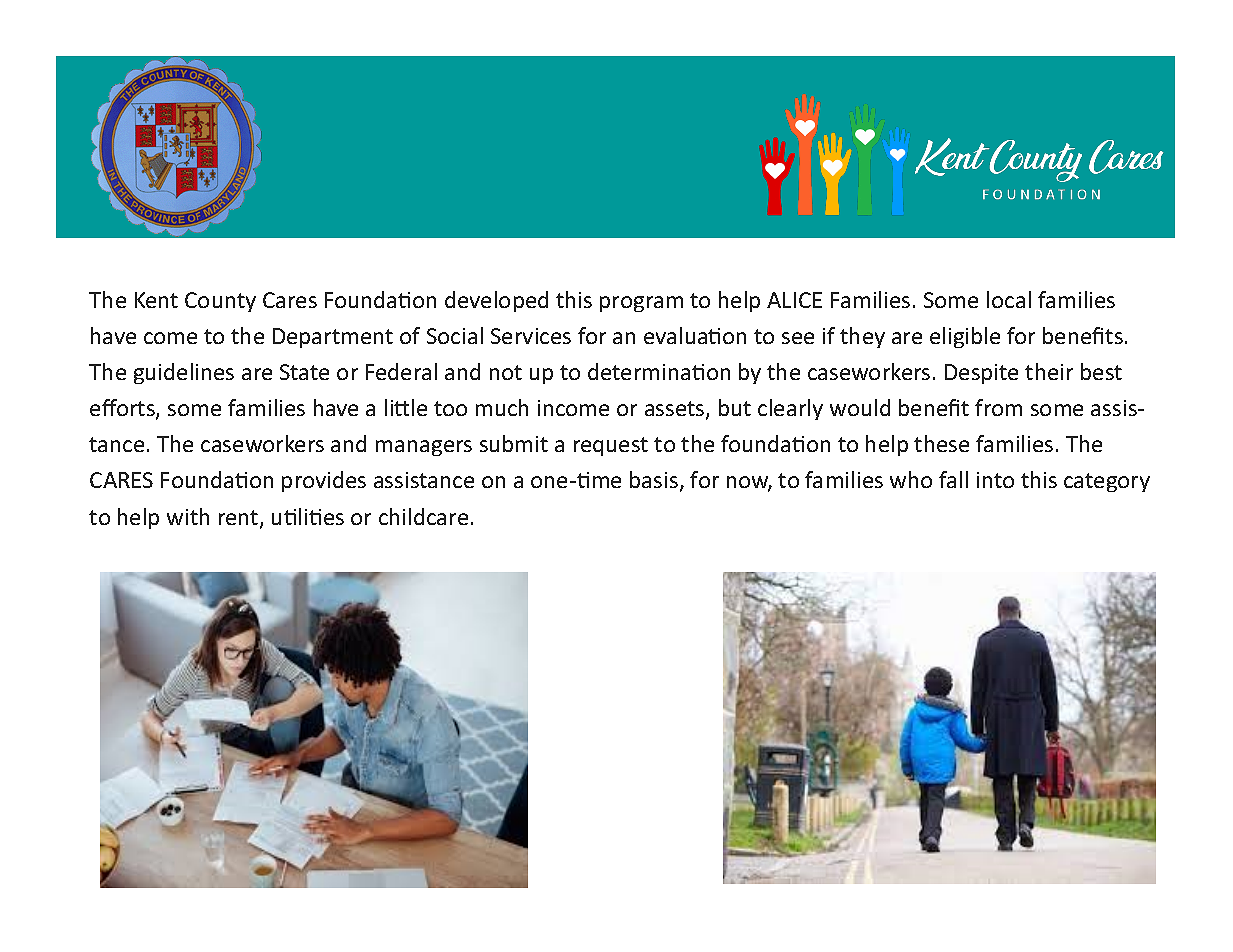 This document has height=952, width=1233. What do you see at coordinates (641, 304) in the document?
I see `program` at bounding box center [641, 304].
